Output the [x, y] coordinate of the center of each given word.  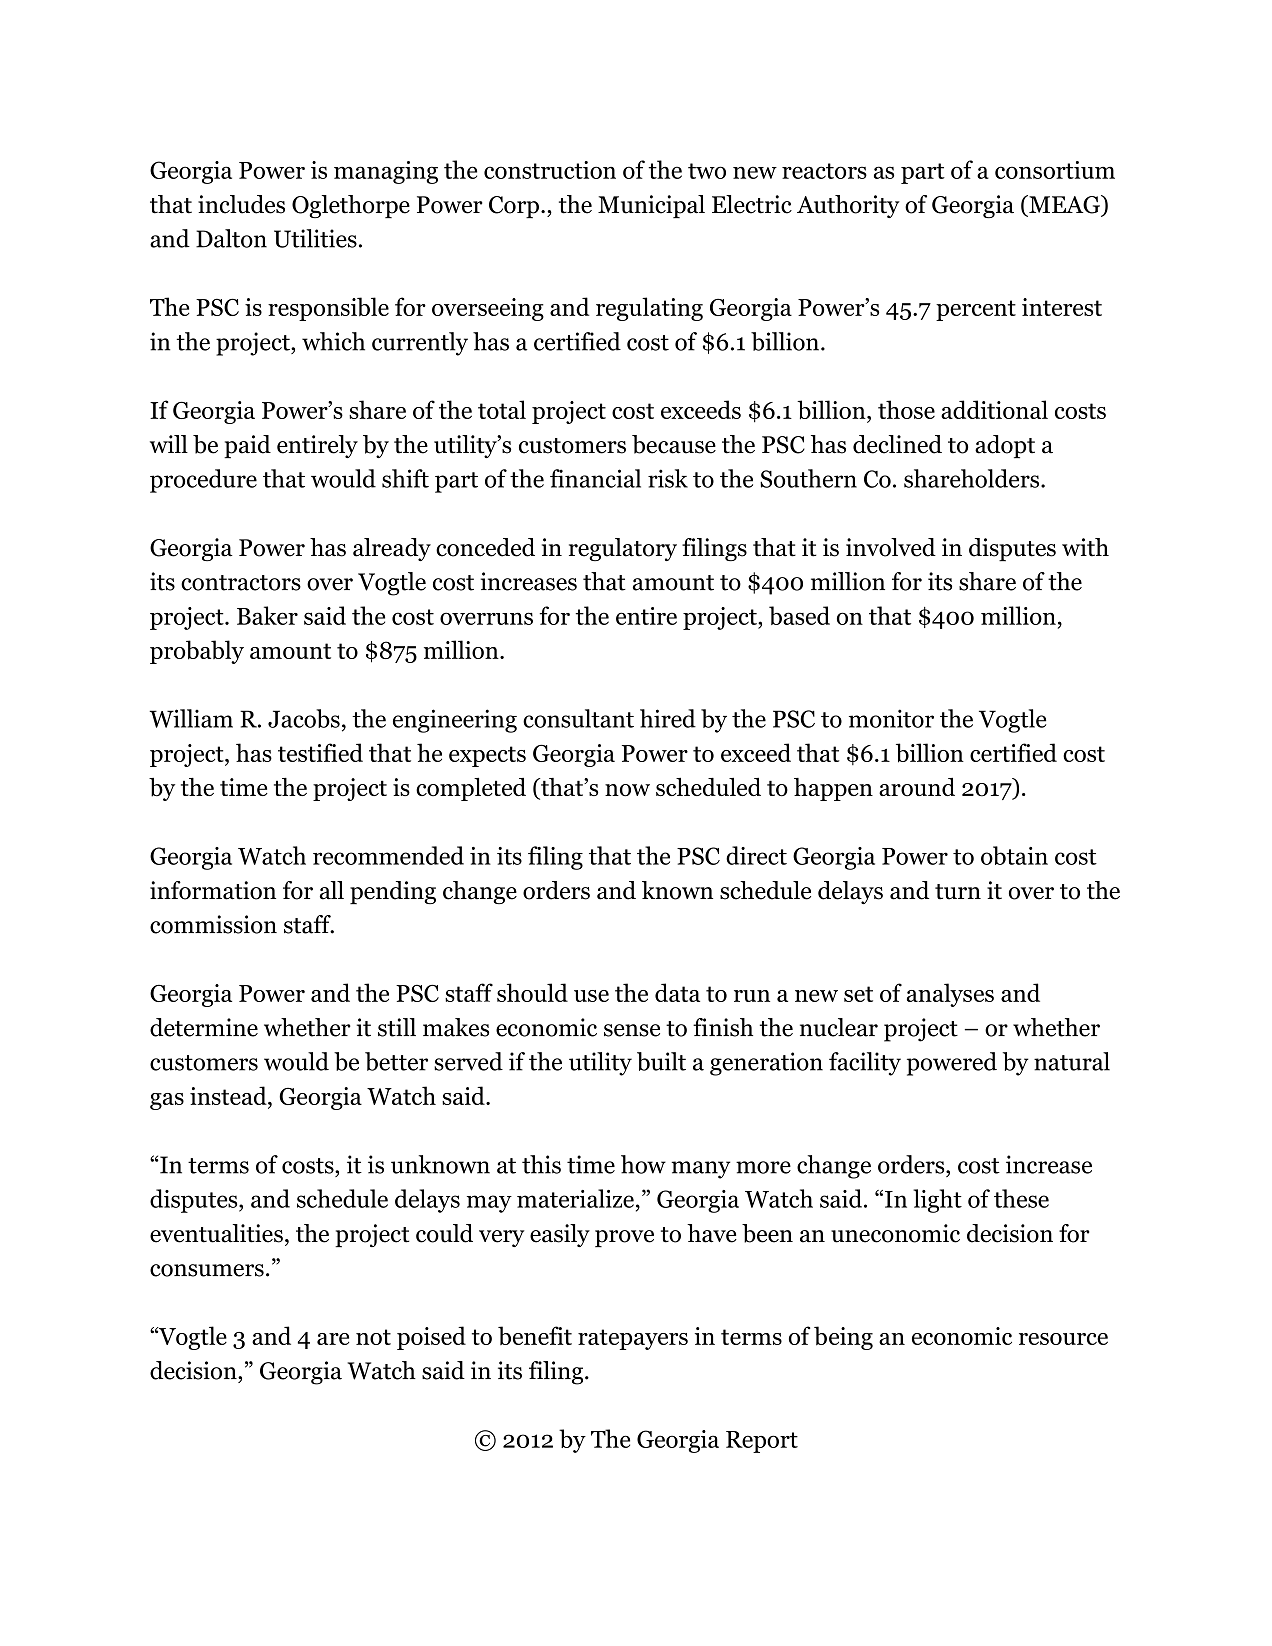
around [917, 786]
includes [241, 204]
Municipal [651, 206]
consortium [1055, 170]
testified [320, 752]
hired [668, 718]
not [373, 1337]
